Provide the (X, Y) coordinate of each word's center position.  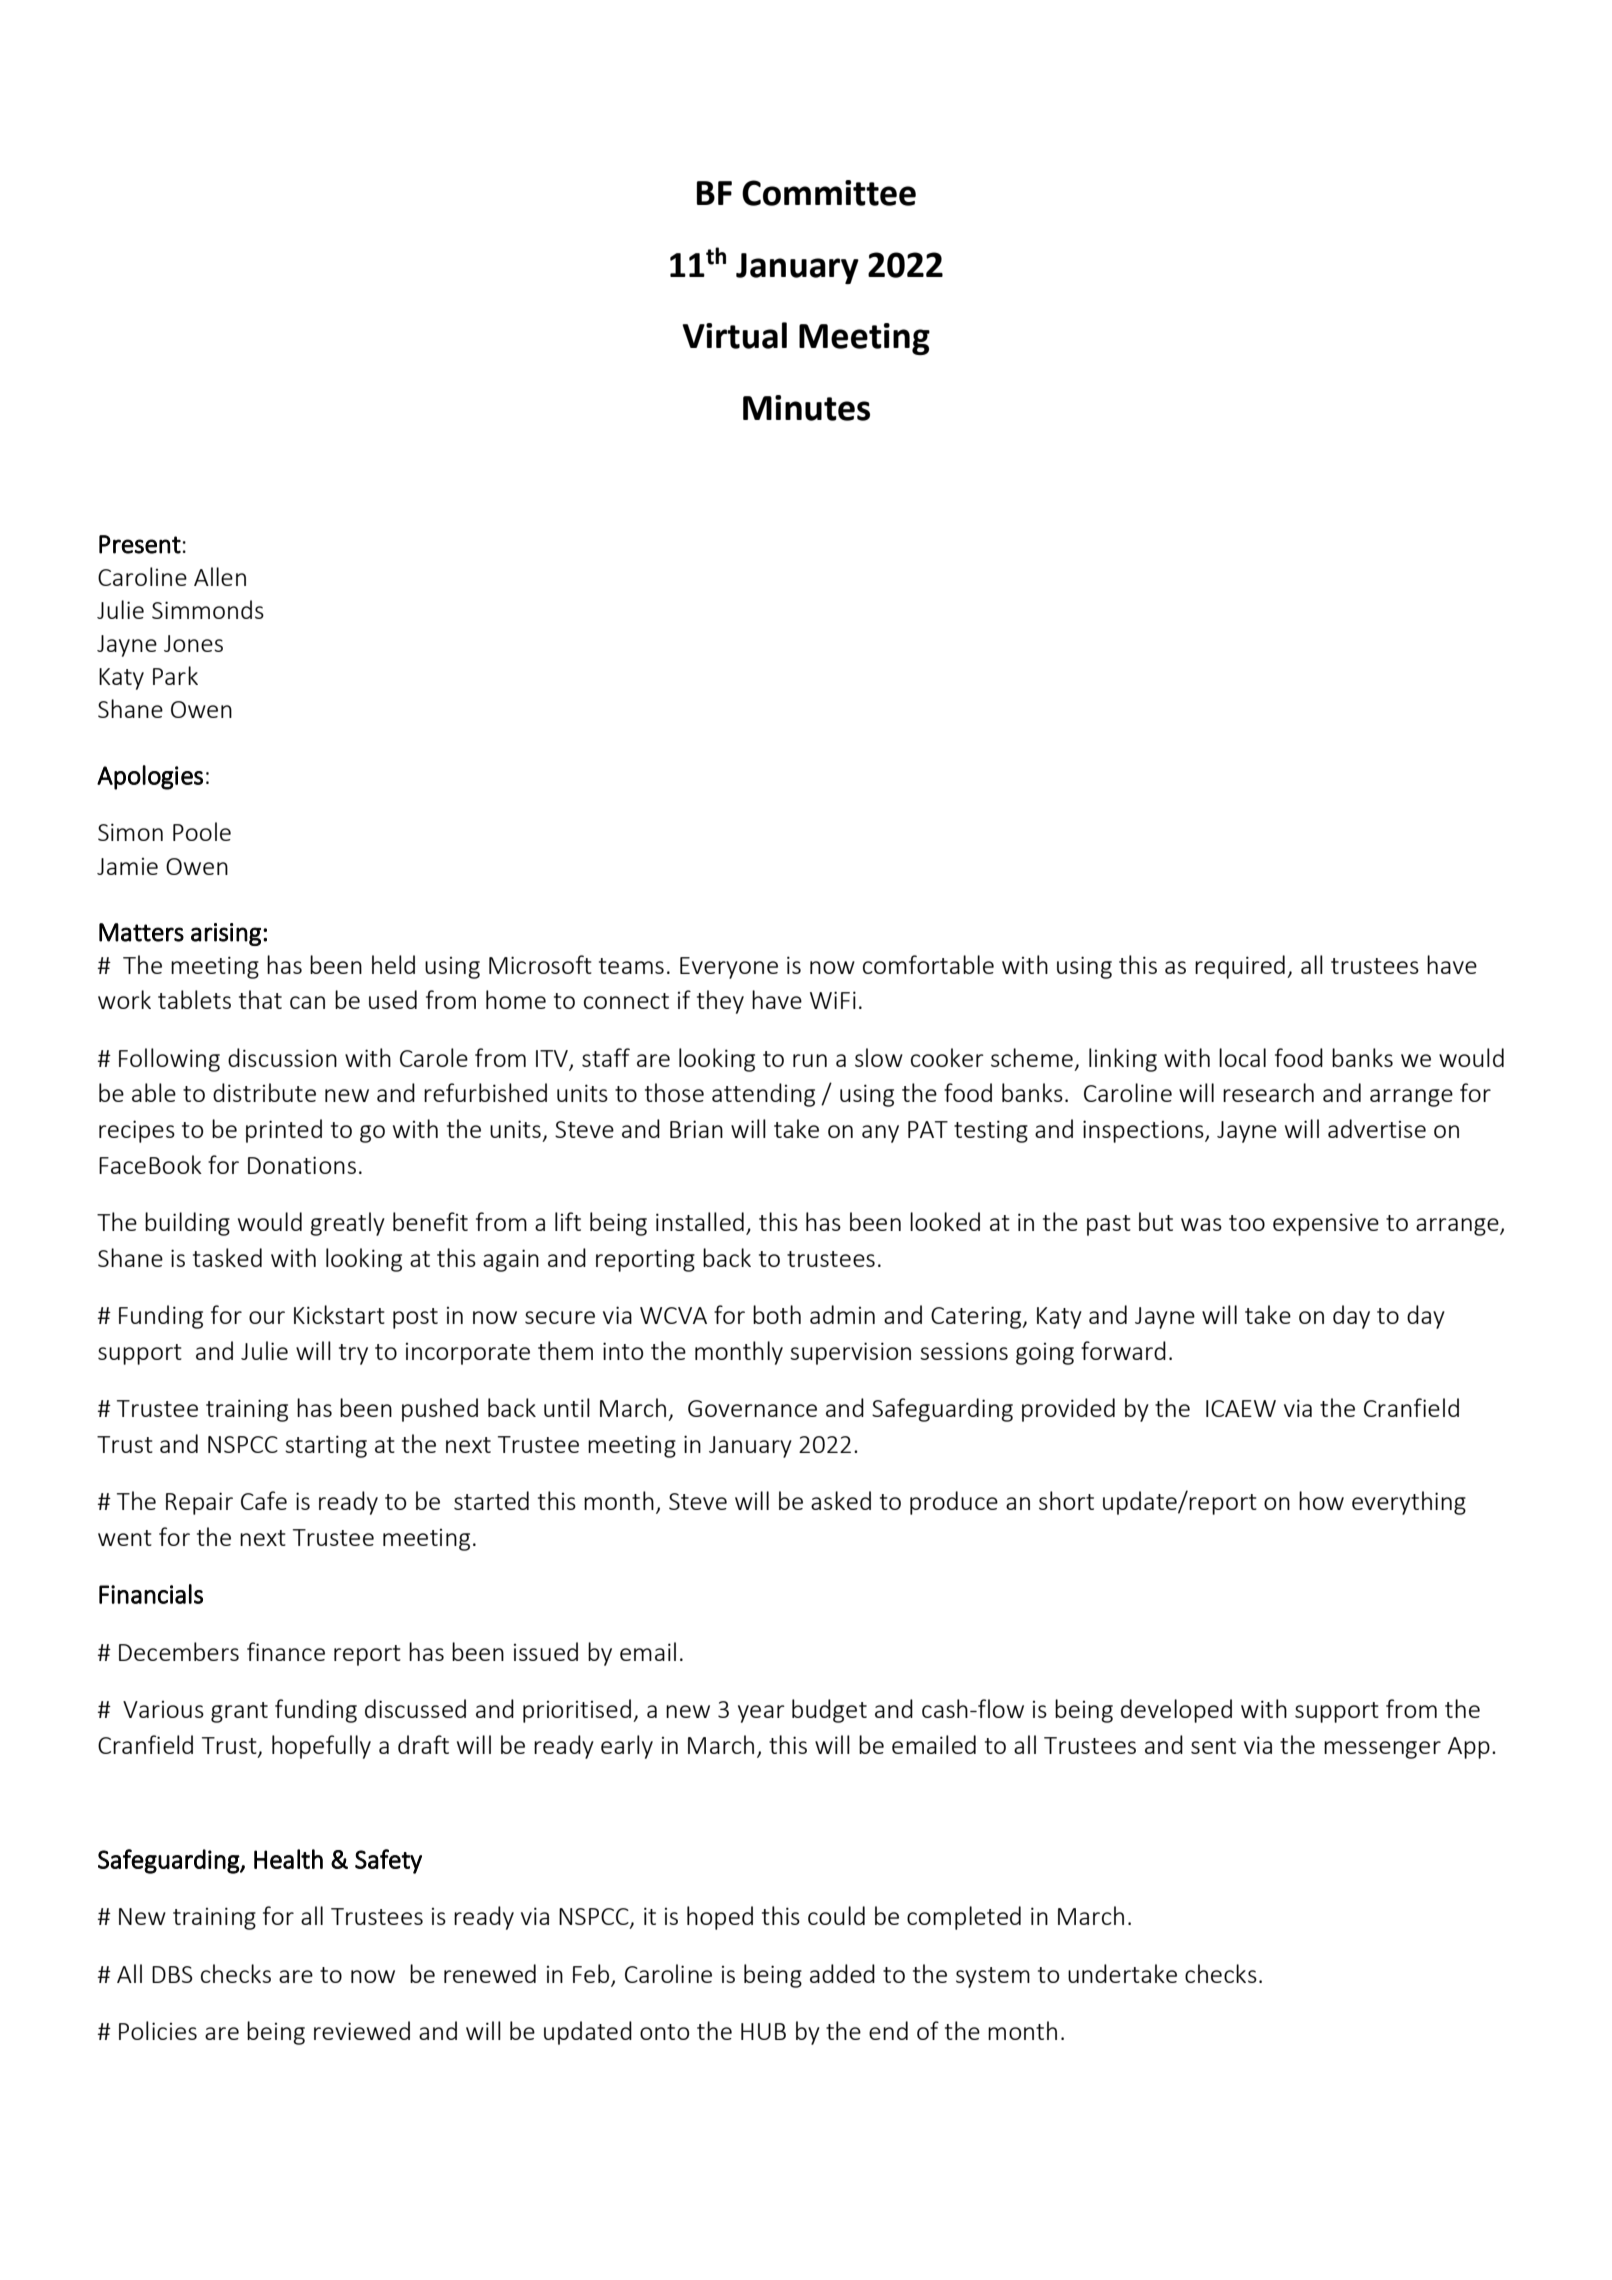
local (1242, 1057)
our (267, 1317)
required (1240, 967)
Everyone (729, 968)
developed (1176, 1711)
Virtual (734, 335)
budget (829, 1711)
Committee (829, 193)
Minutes (806, 408)
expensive (1326, 1224)
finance (286, 1651)
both (777, 1314)
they (720, 1002)
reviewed (362, 2030)
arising (226, 934)
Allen (220, 576)
